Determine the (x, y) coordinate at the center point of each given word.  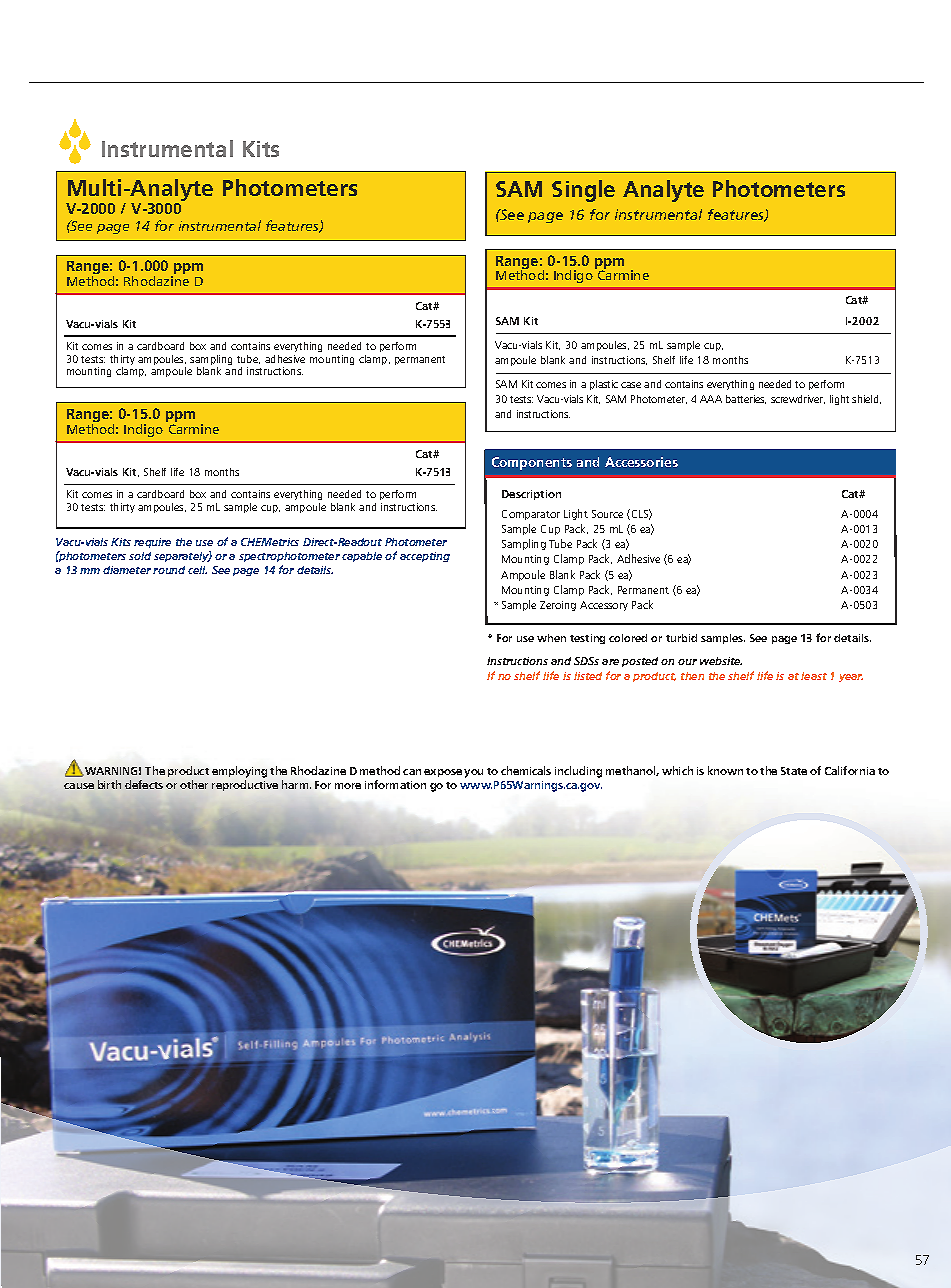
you (473, 773)
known (725, 770)
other (194, 784)
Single (583, 191)
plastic (604, 385)
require (152, 543)
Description (531, 495)
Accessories (641, 462)
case (631, 385)
